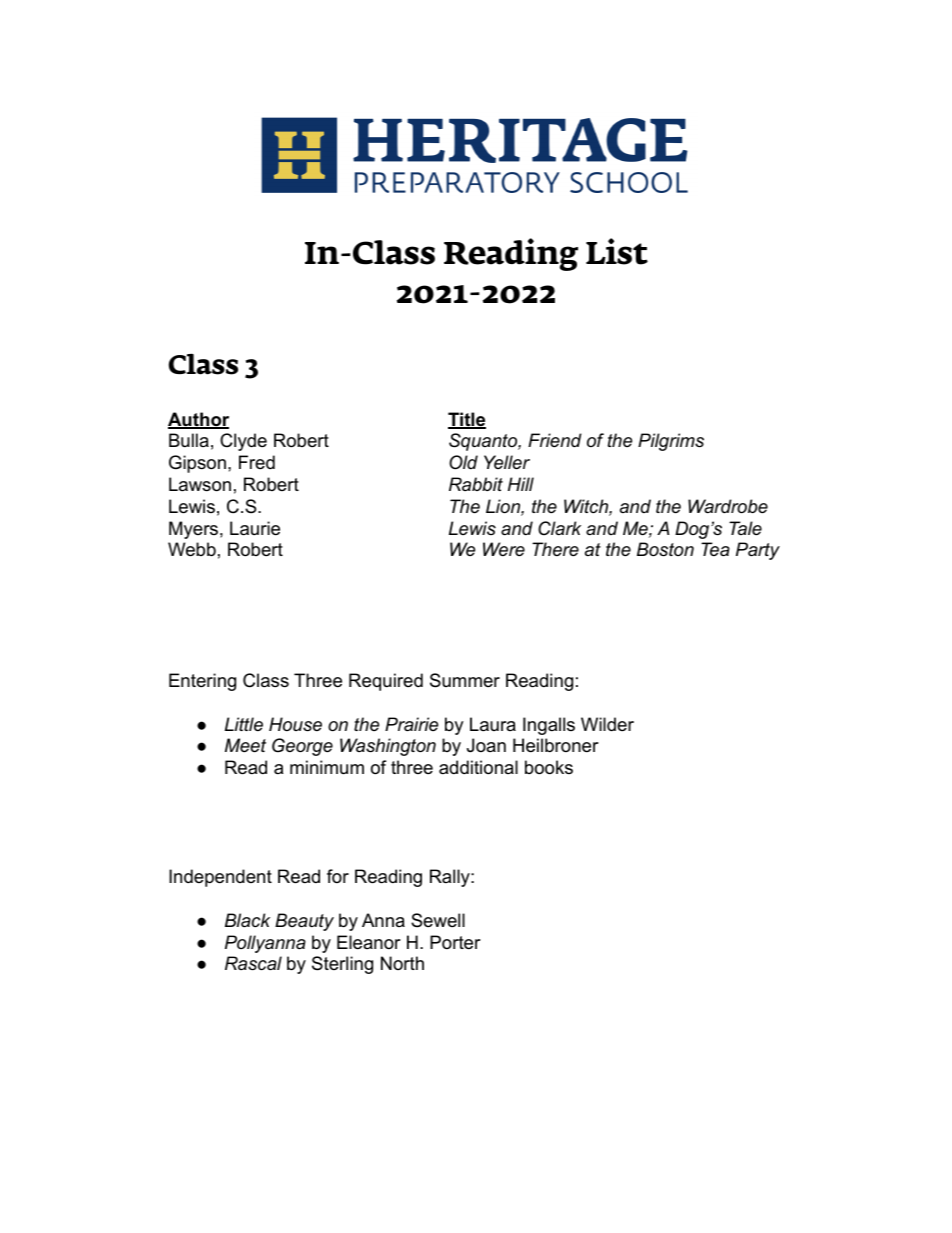 Image resolution: width=952 pixels, height=1233 pixels. What do you see at coordinates (327, 767) in the page?
I see `minimum` at bounding box center [327, 767].
